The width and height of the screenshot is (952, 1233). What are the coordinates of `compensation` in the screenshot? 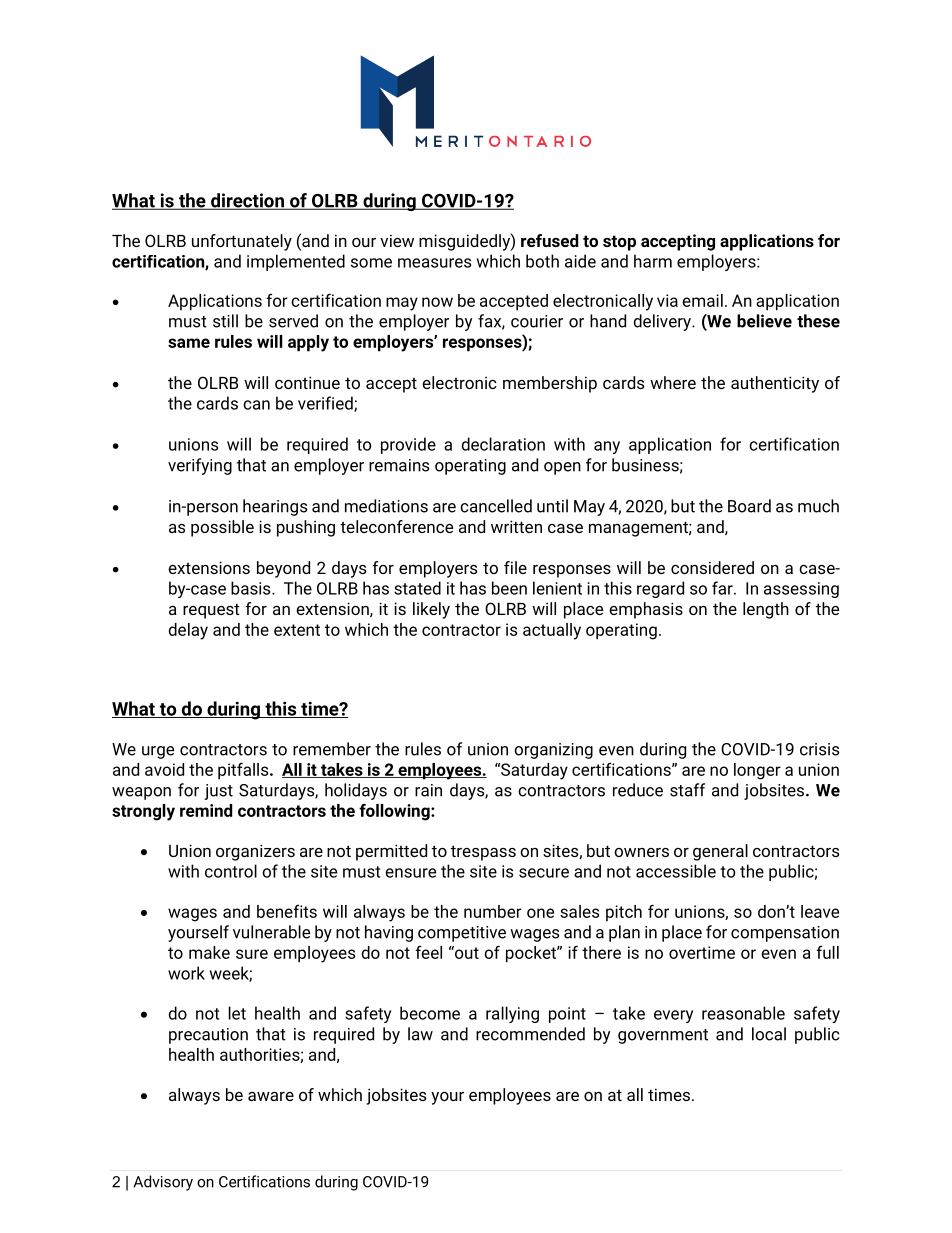 It's located at (785, 934).
